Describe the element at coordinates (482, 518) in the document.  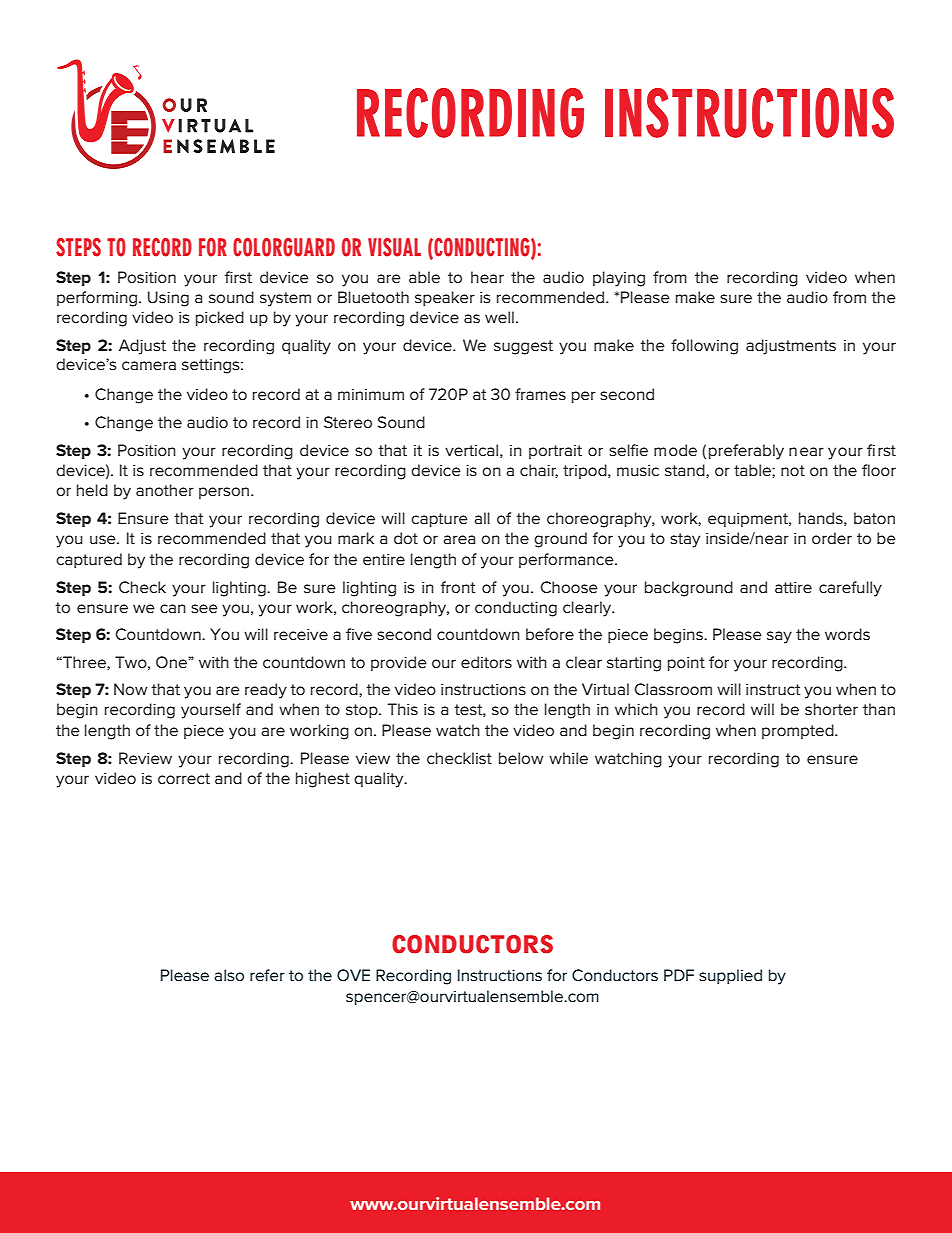
I see `all` at that location.
